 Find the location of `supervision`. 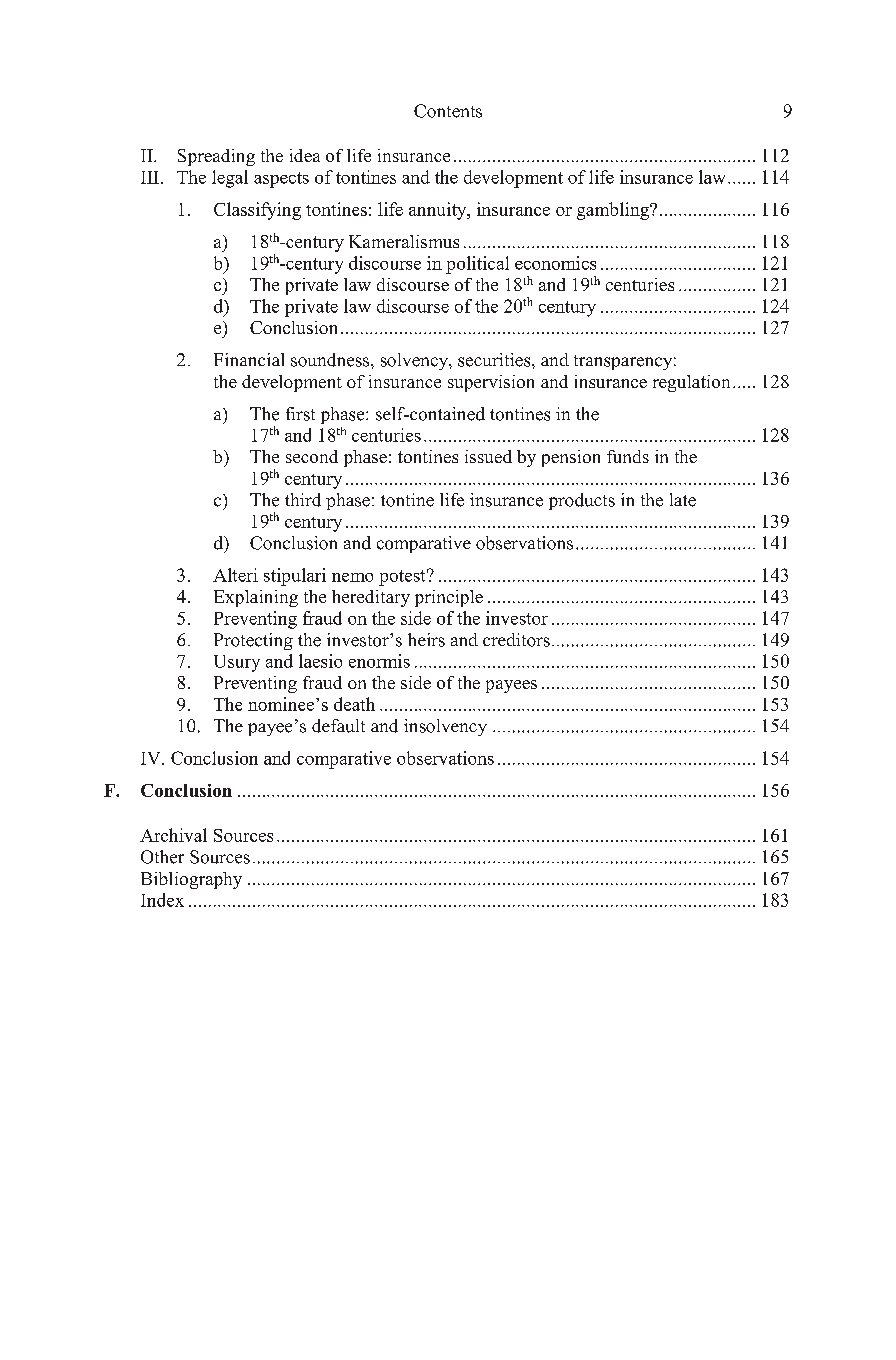

supervision is located at coordinates (491, 383).
